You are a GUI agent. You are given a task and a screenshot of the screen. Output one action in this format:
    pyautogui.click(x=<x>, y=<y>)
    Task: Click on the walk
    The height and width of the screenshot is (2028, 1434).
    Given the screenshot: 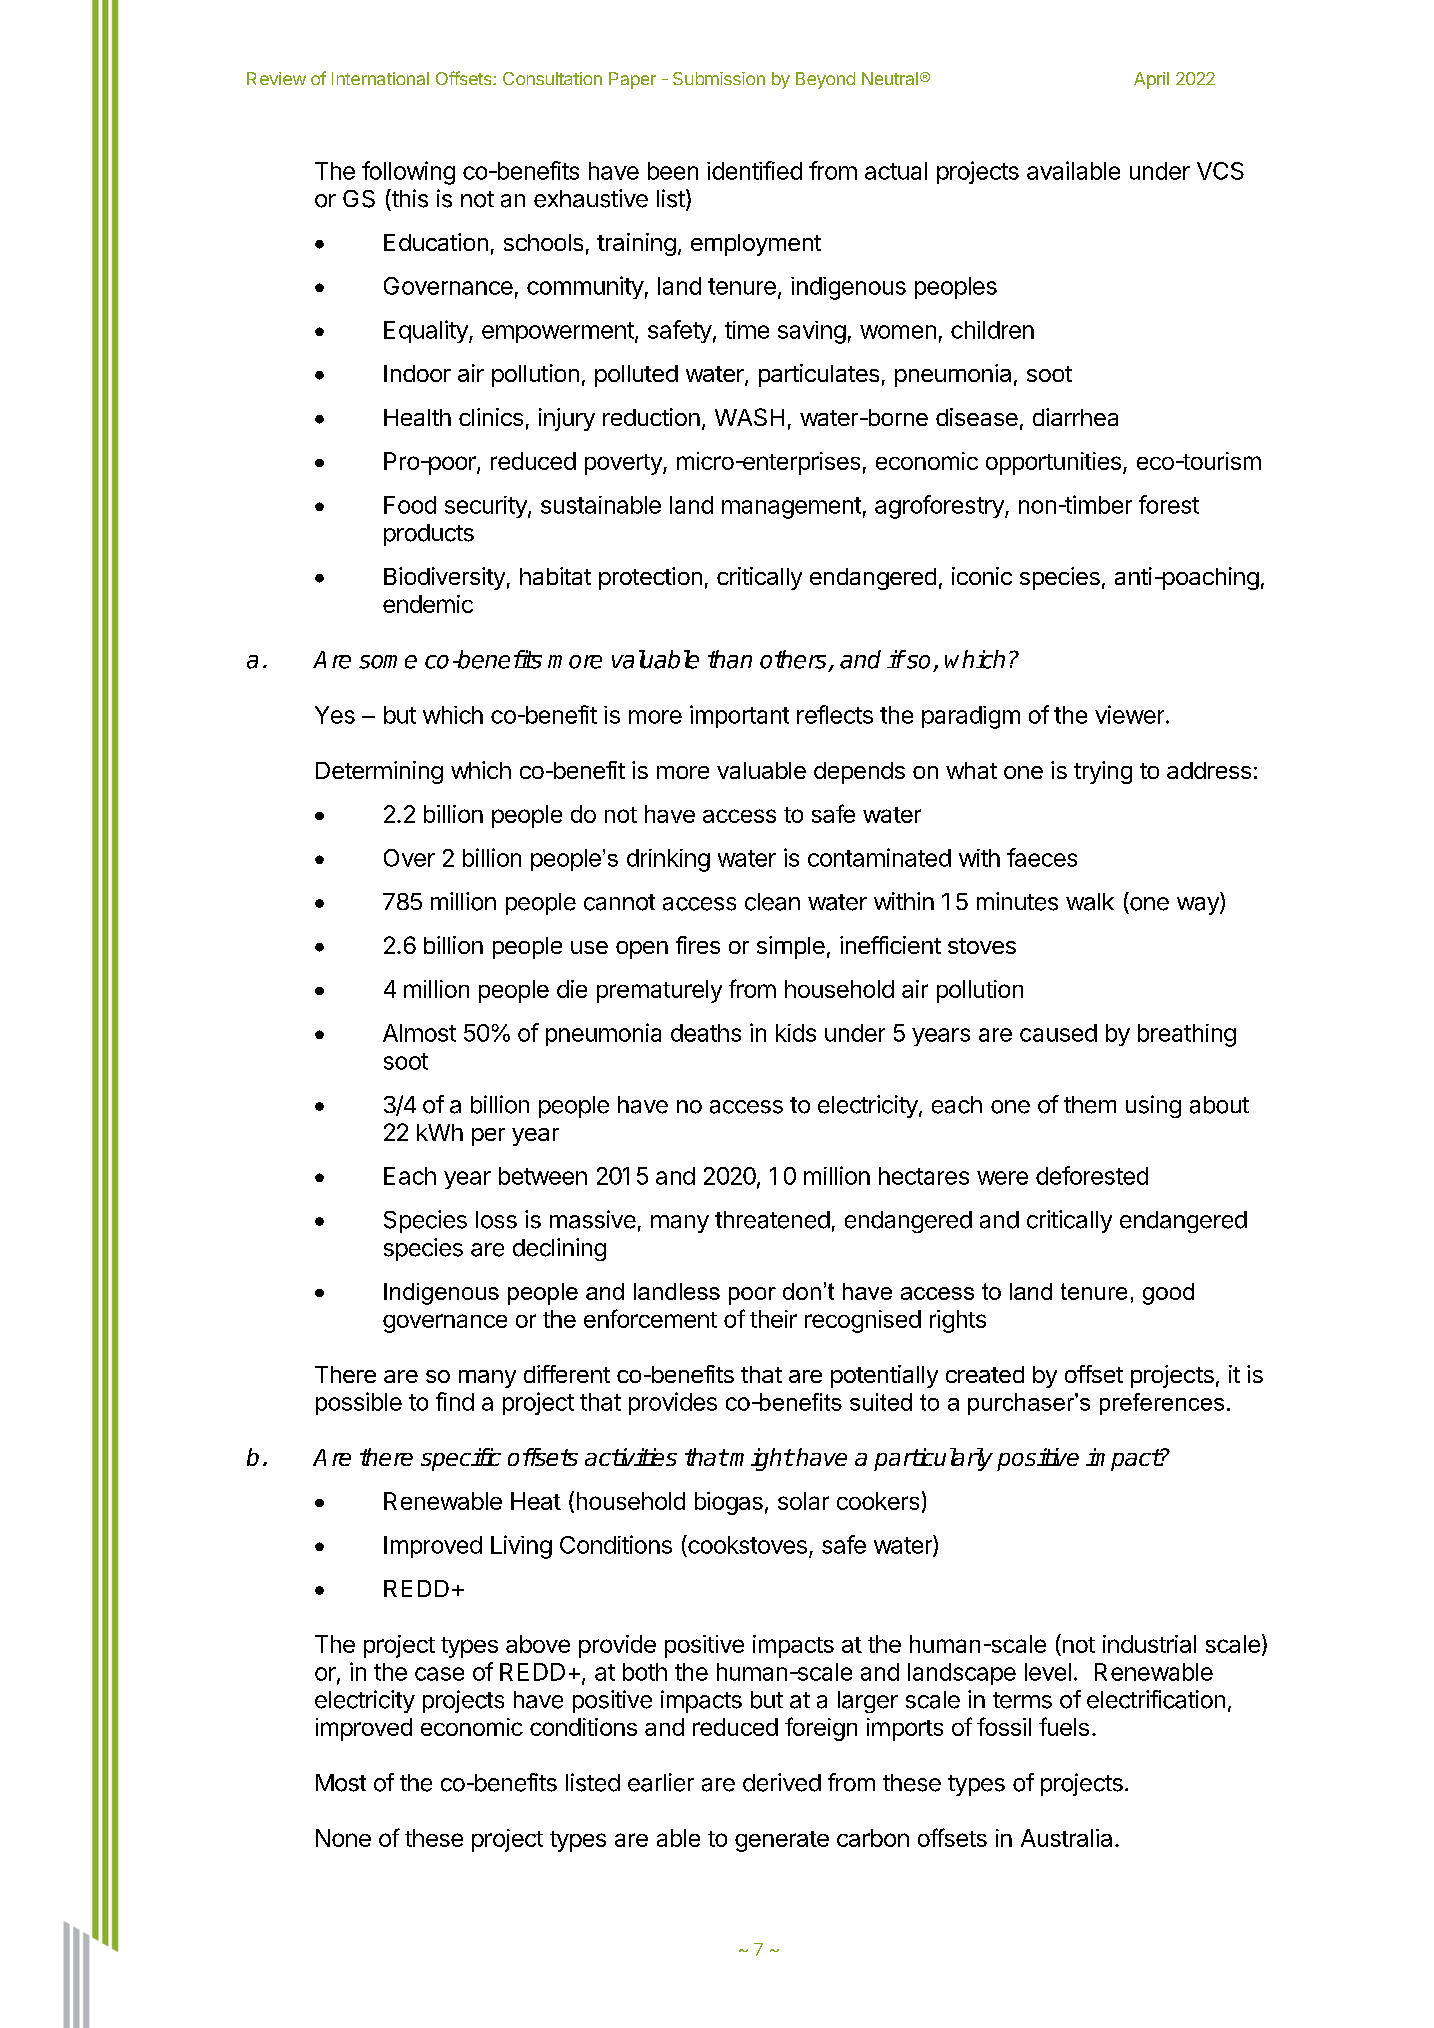 What is the action you would take?
    pyautogui.click(x=1090, y=902)
